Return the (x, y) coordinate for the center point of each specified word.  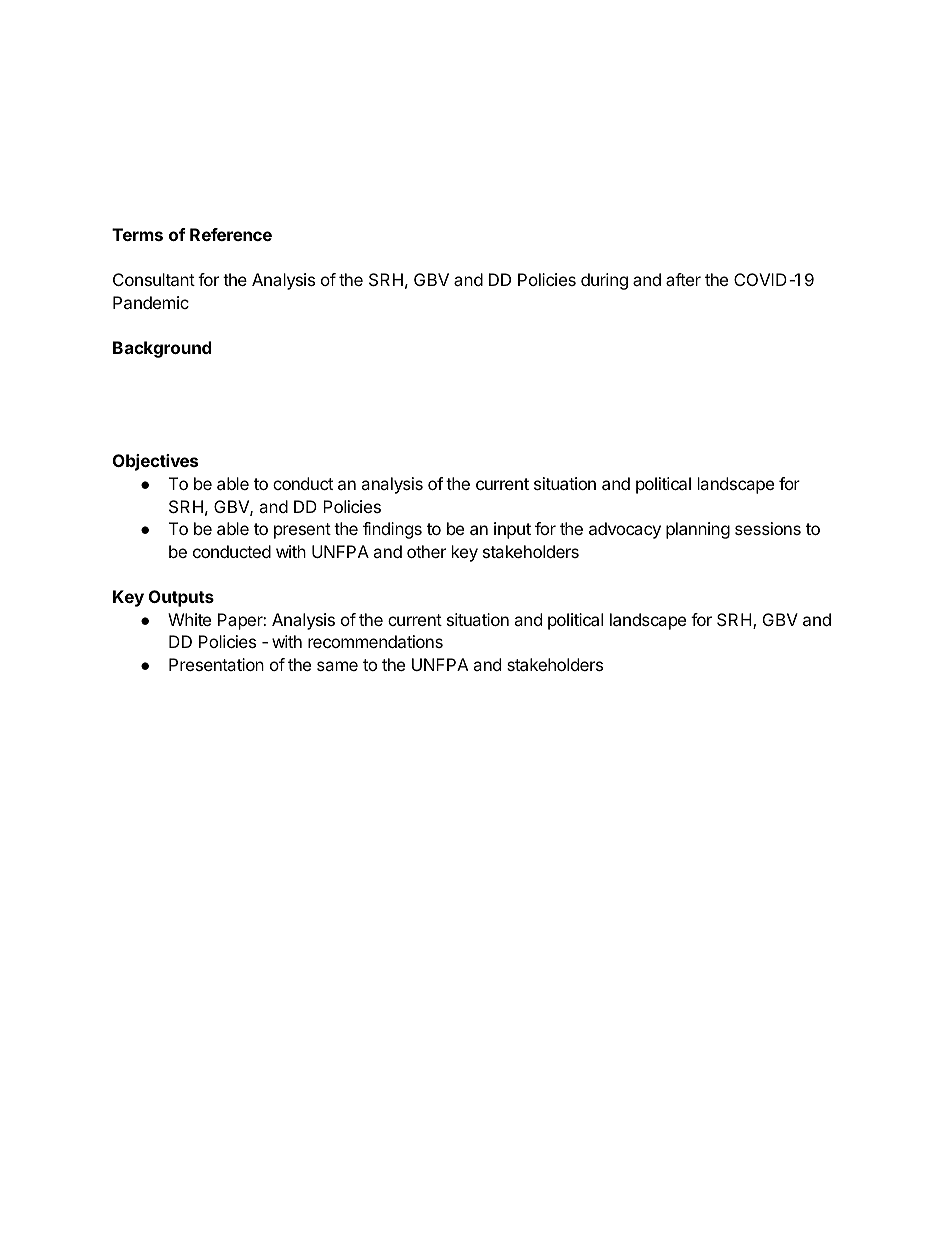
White (189, 619)
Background (162, 349)
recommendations (375, 641)
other (426, 551)
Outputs (181, 598)
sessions (768, 528)
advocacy (625, 530)
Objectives (155, 462)
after (683, 279)
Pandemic (151, 302)
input (512, 530)
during (604, 281)
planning (698, 530)
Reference (231, 234)
